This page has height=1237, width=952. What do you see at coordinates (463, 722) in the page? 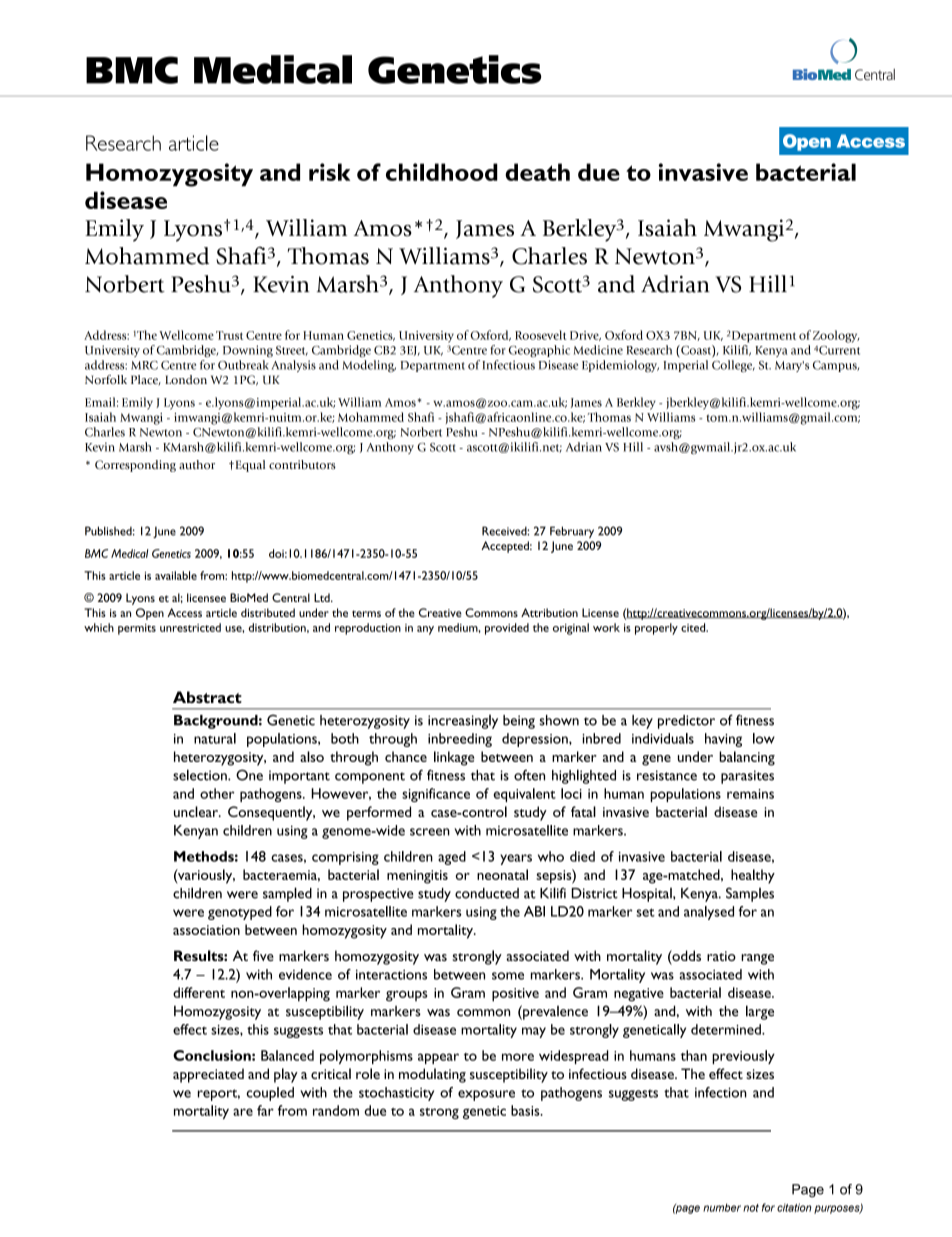
I see `increasingly` at bounding box center [463, 722].
